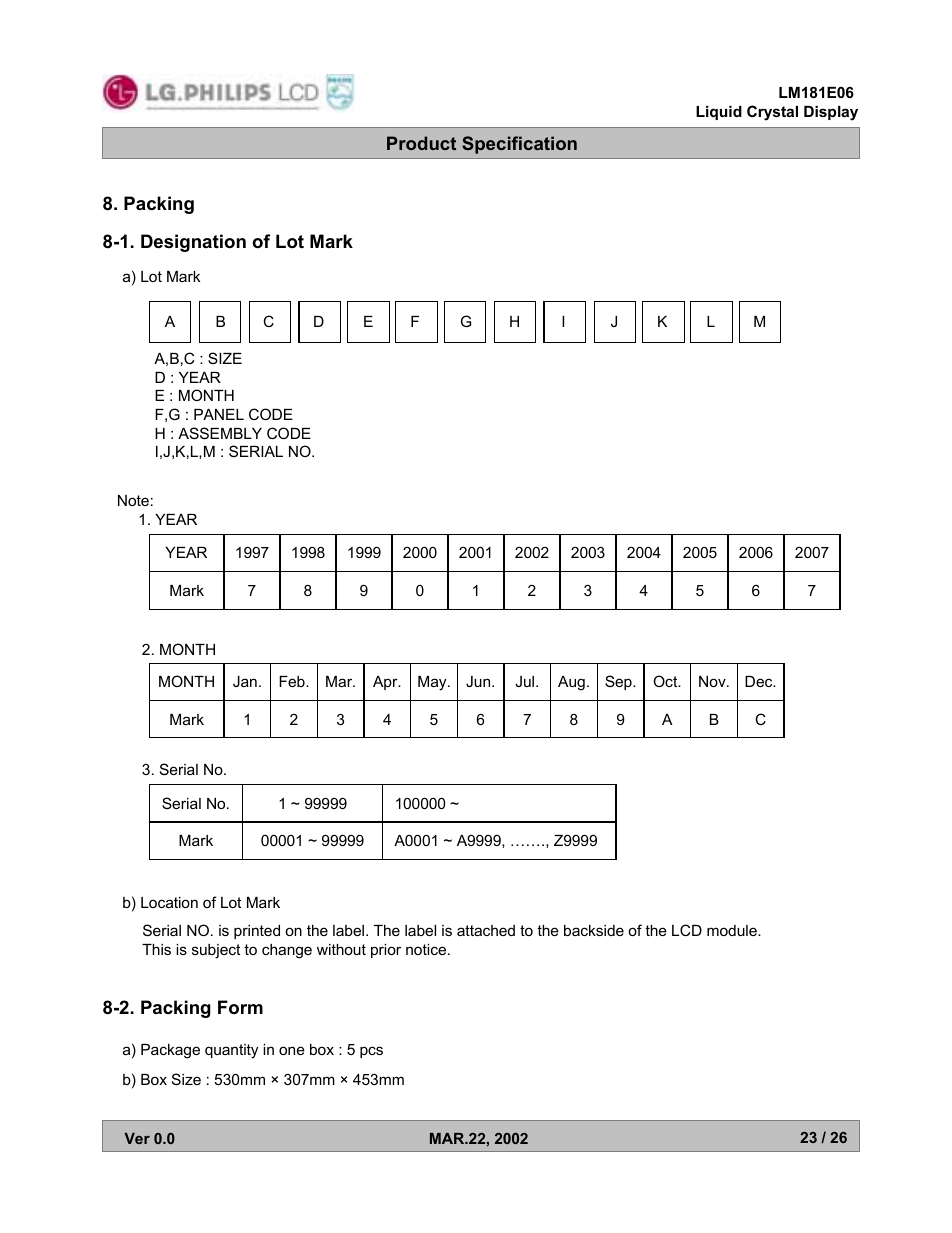  What do you see at coordinates (231, 1051) in the image?
I see `quantity` at bounding box center [231, 1051].
